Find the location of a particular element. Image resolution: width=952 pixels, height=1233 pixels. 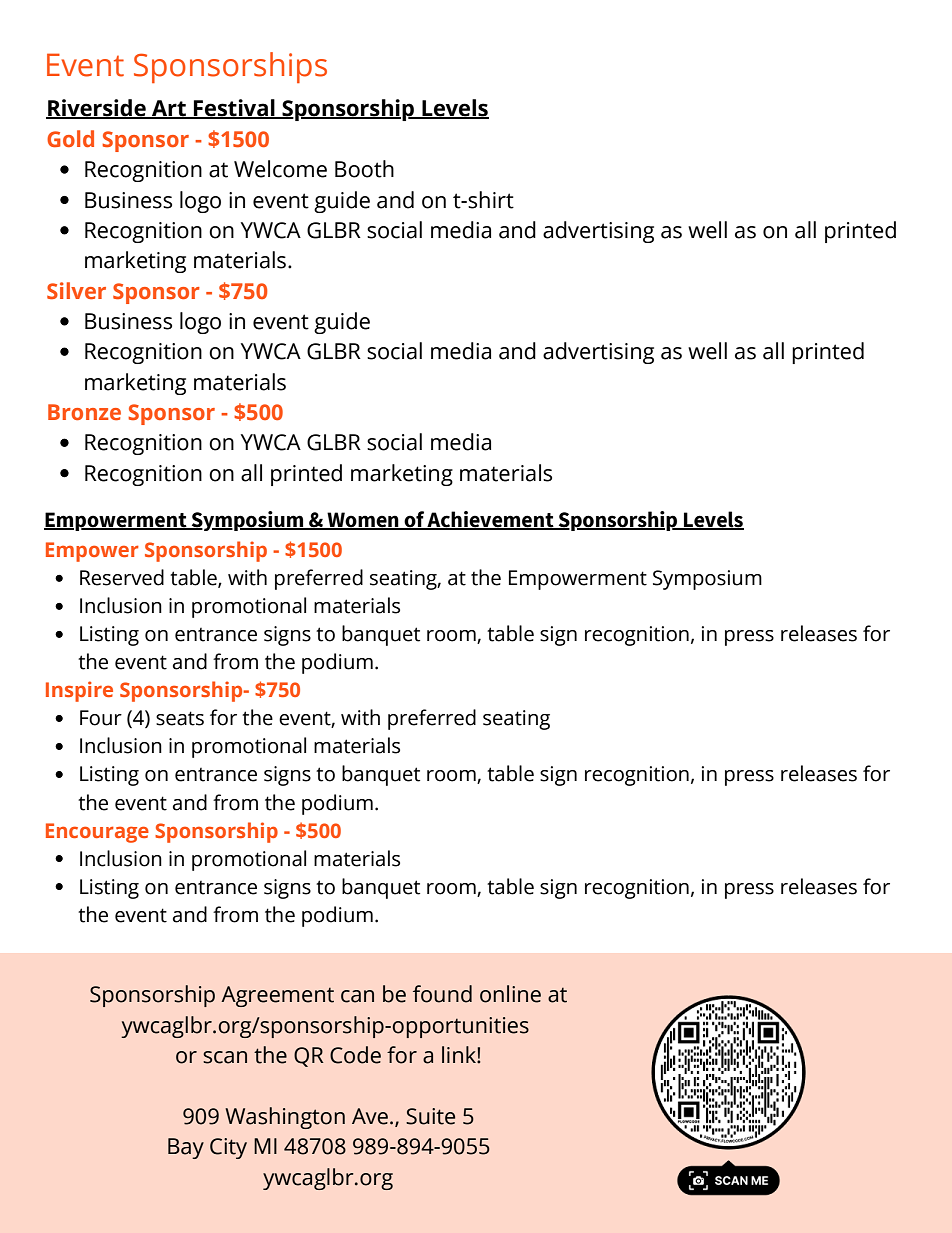

Booth is located at coordinates (364, 169).
